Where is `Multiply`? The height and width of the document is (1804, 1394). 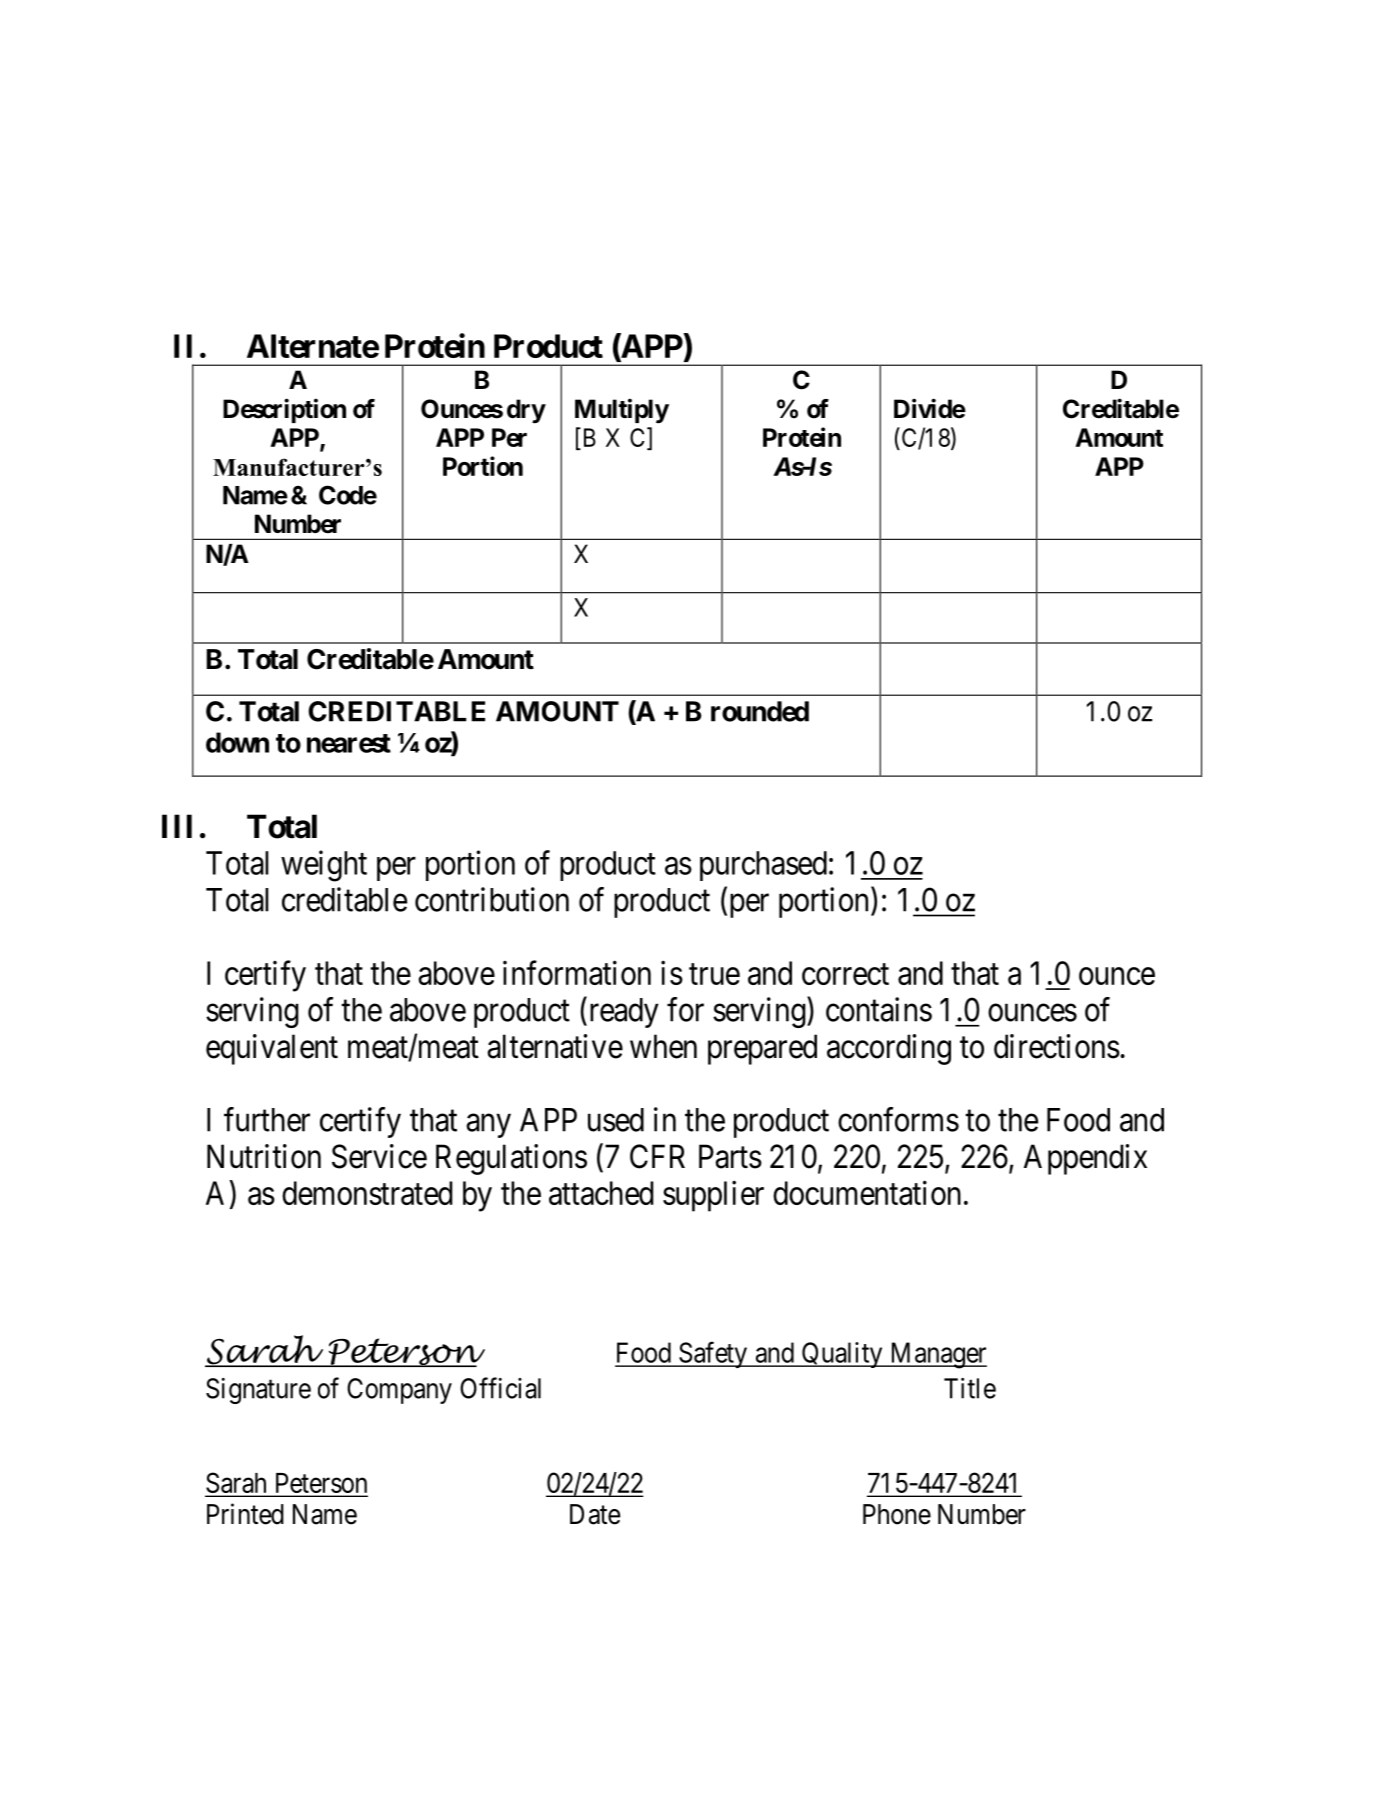
Multiply is located at coordinates (622, 411).
